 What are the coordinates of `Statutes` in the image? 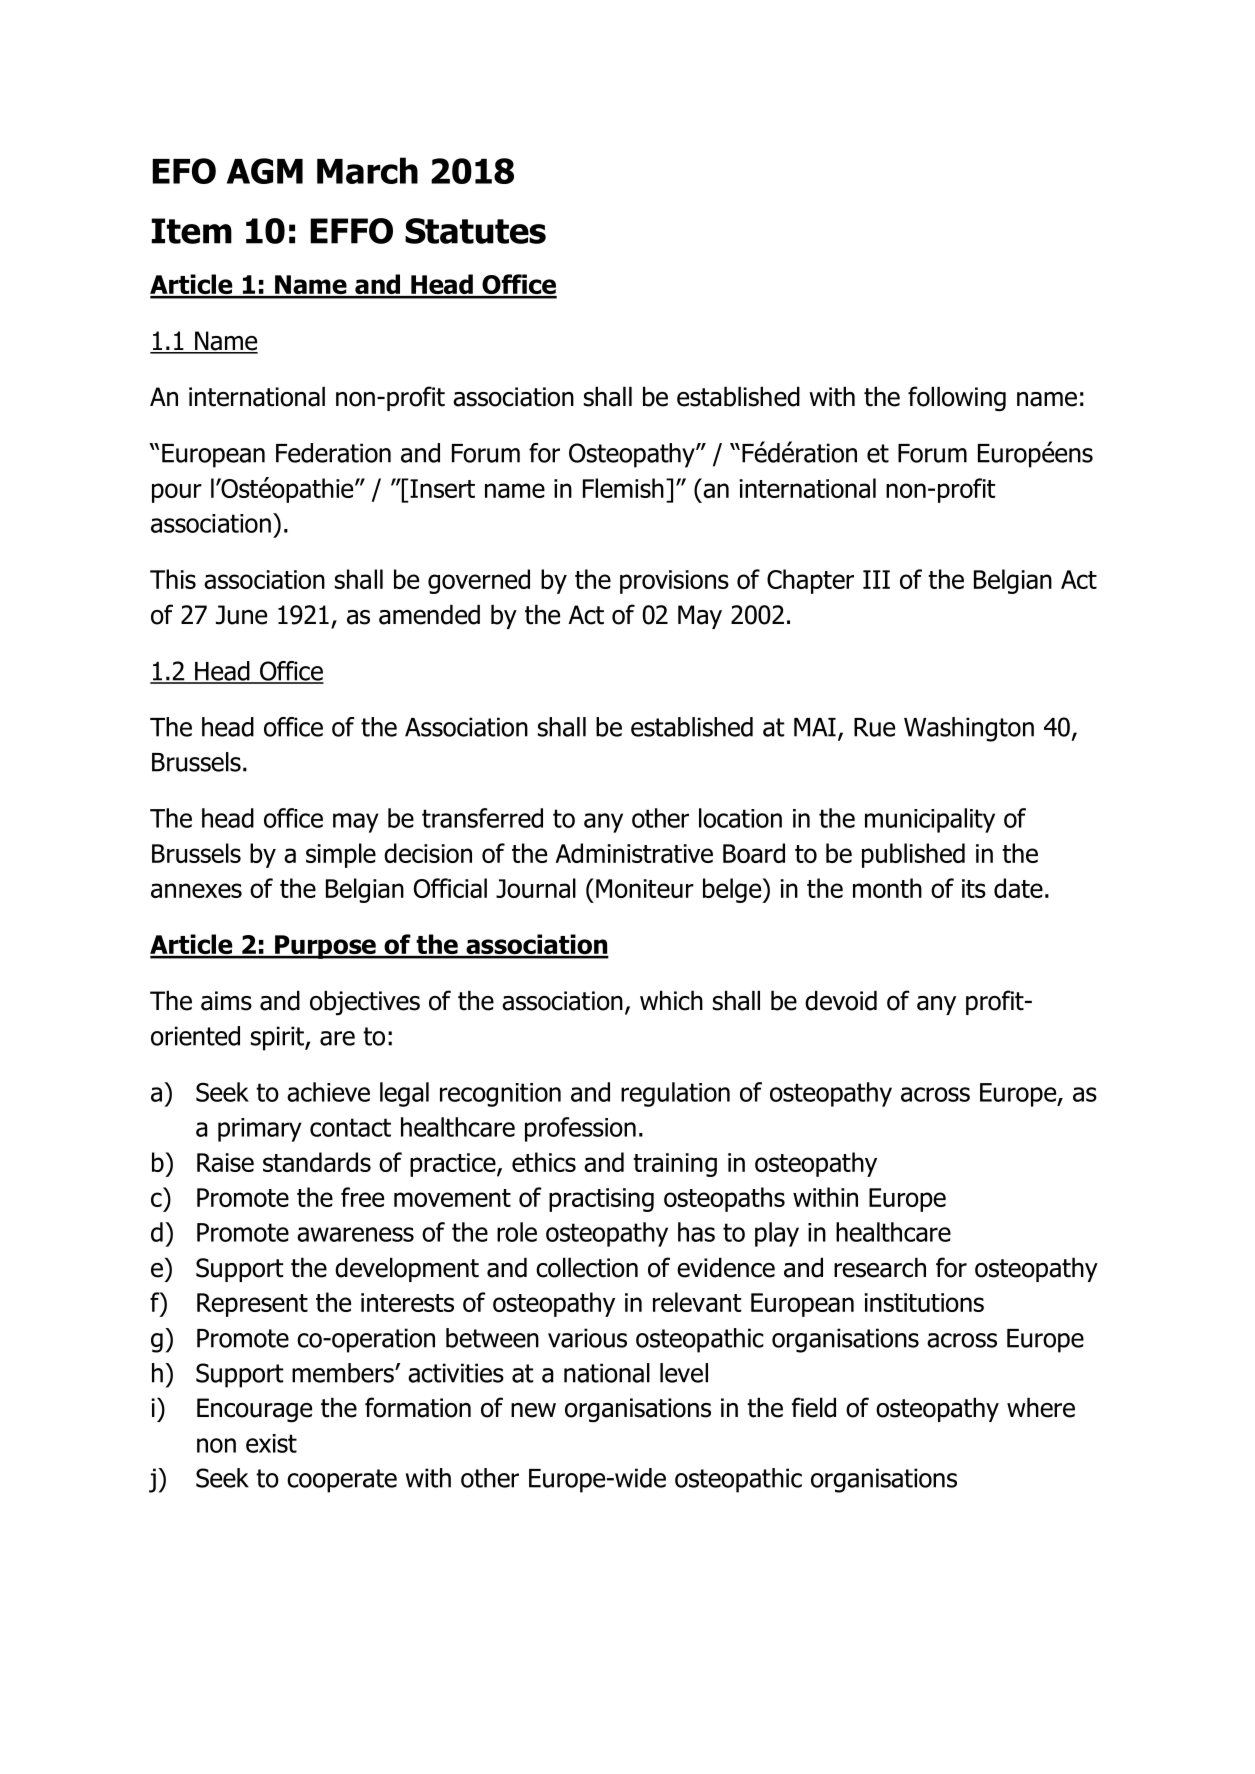 It's located at (475, 231).
